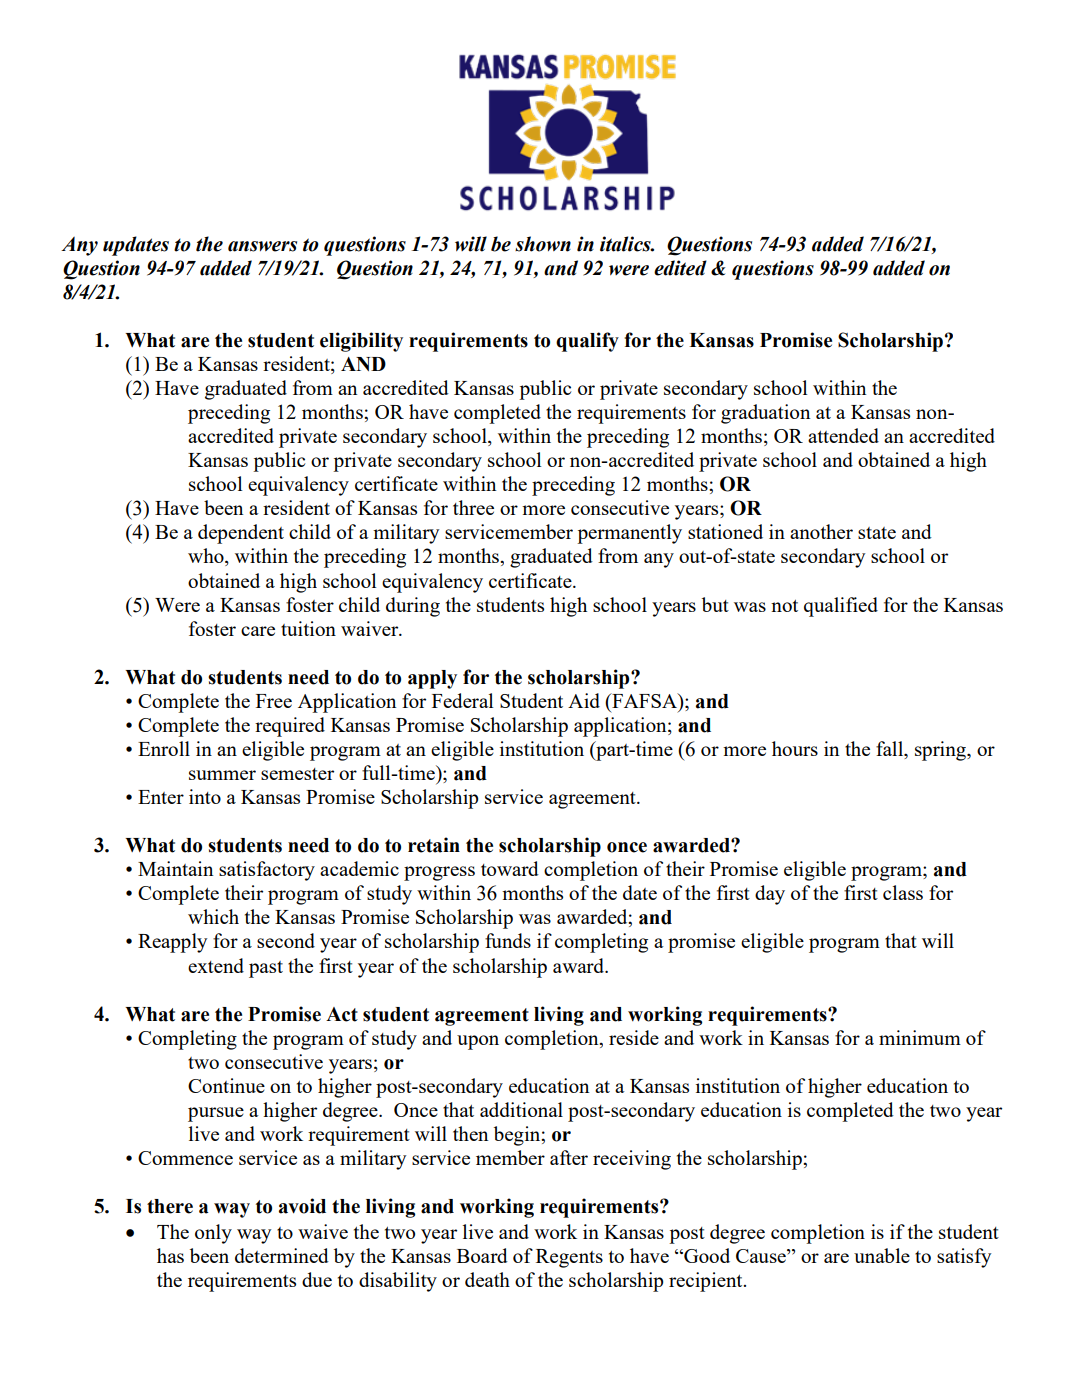 The height and width of the image is (1381, 1067). What do you see at coordinates (282, 1255) in the image?
I see `determined` at bounding box center [282, 1255].
